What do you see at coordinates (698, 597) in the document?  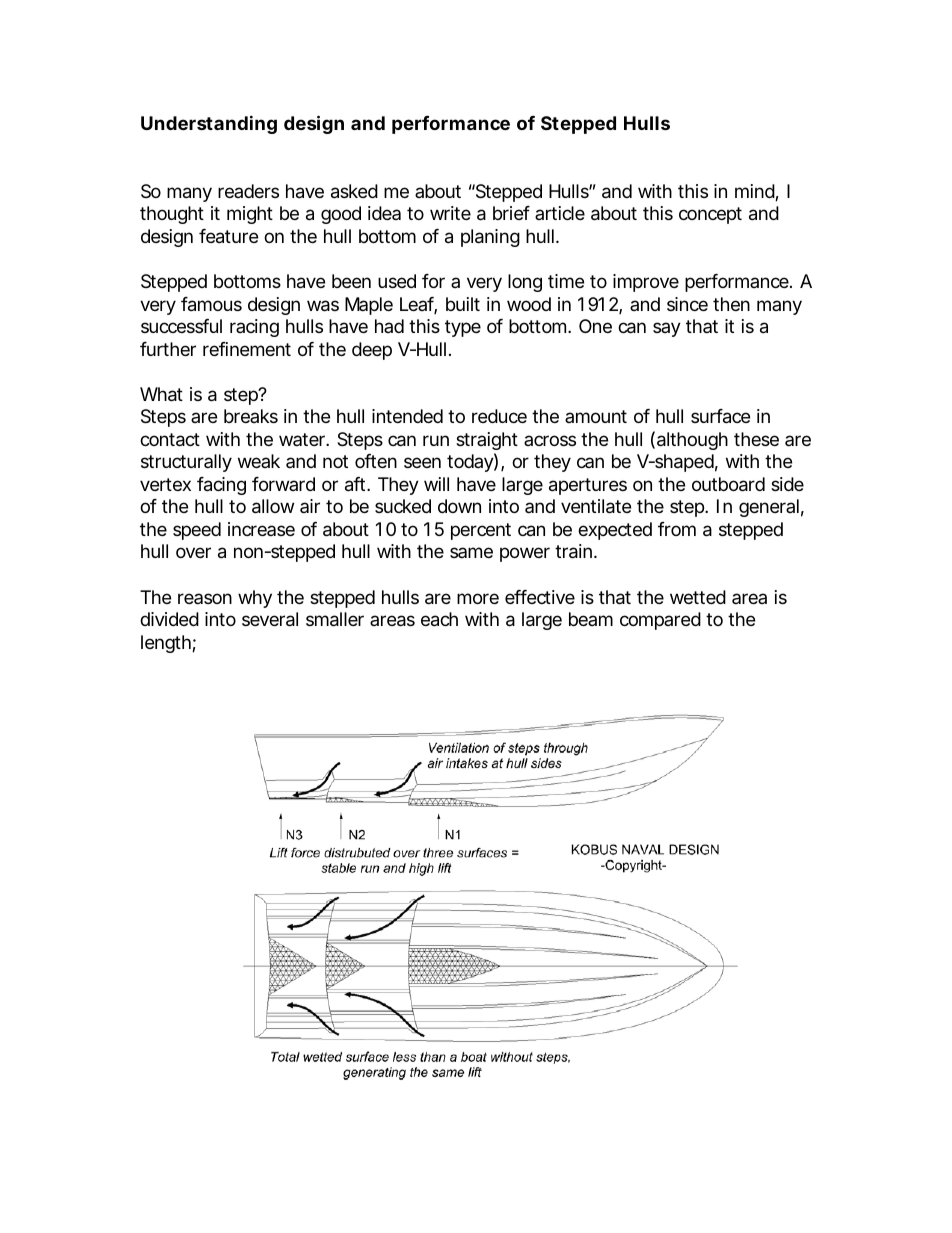 I see `wetted` at bounding box center [698, 597].
